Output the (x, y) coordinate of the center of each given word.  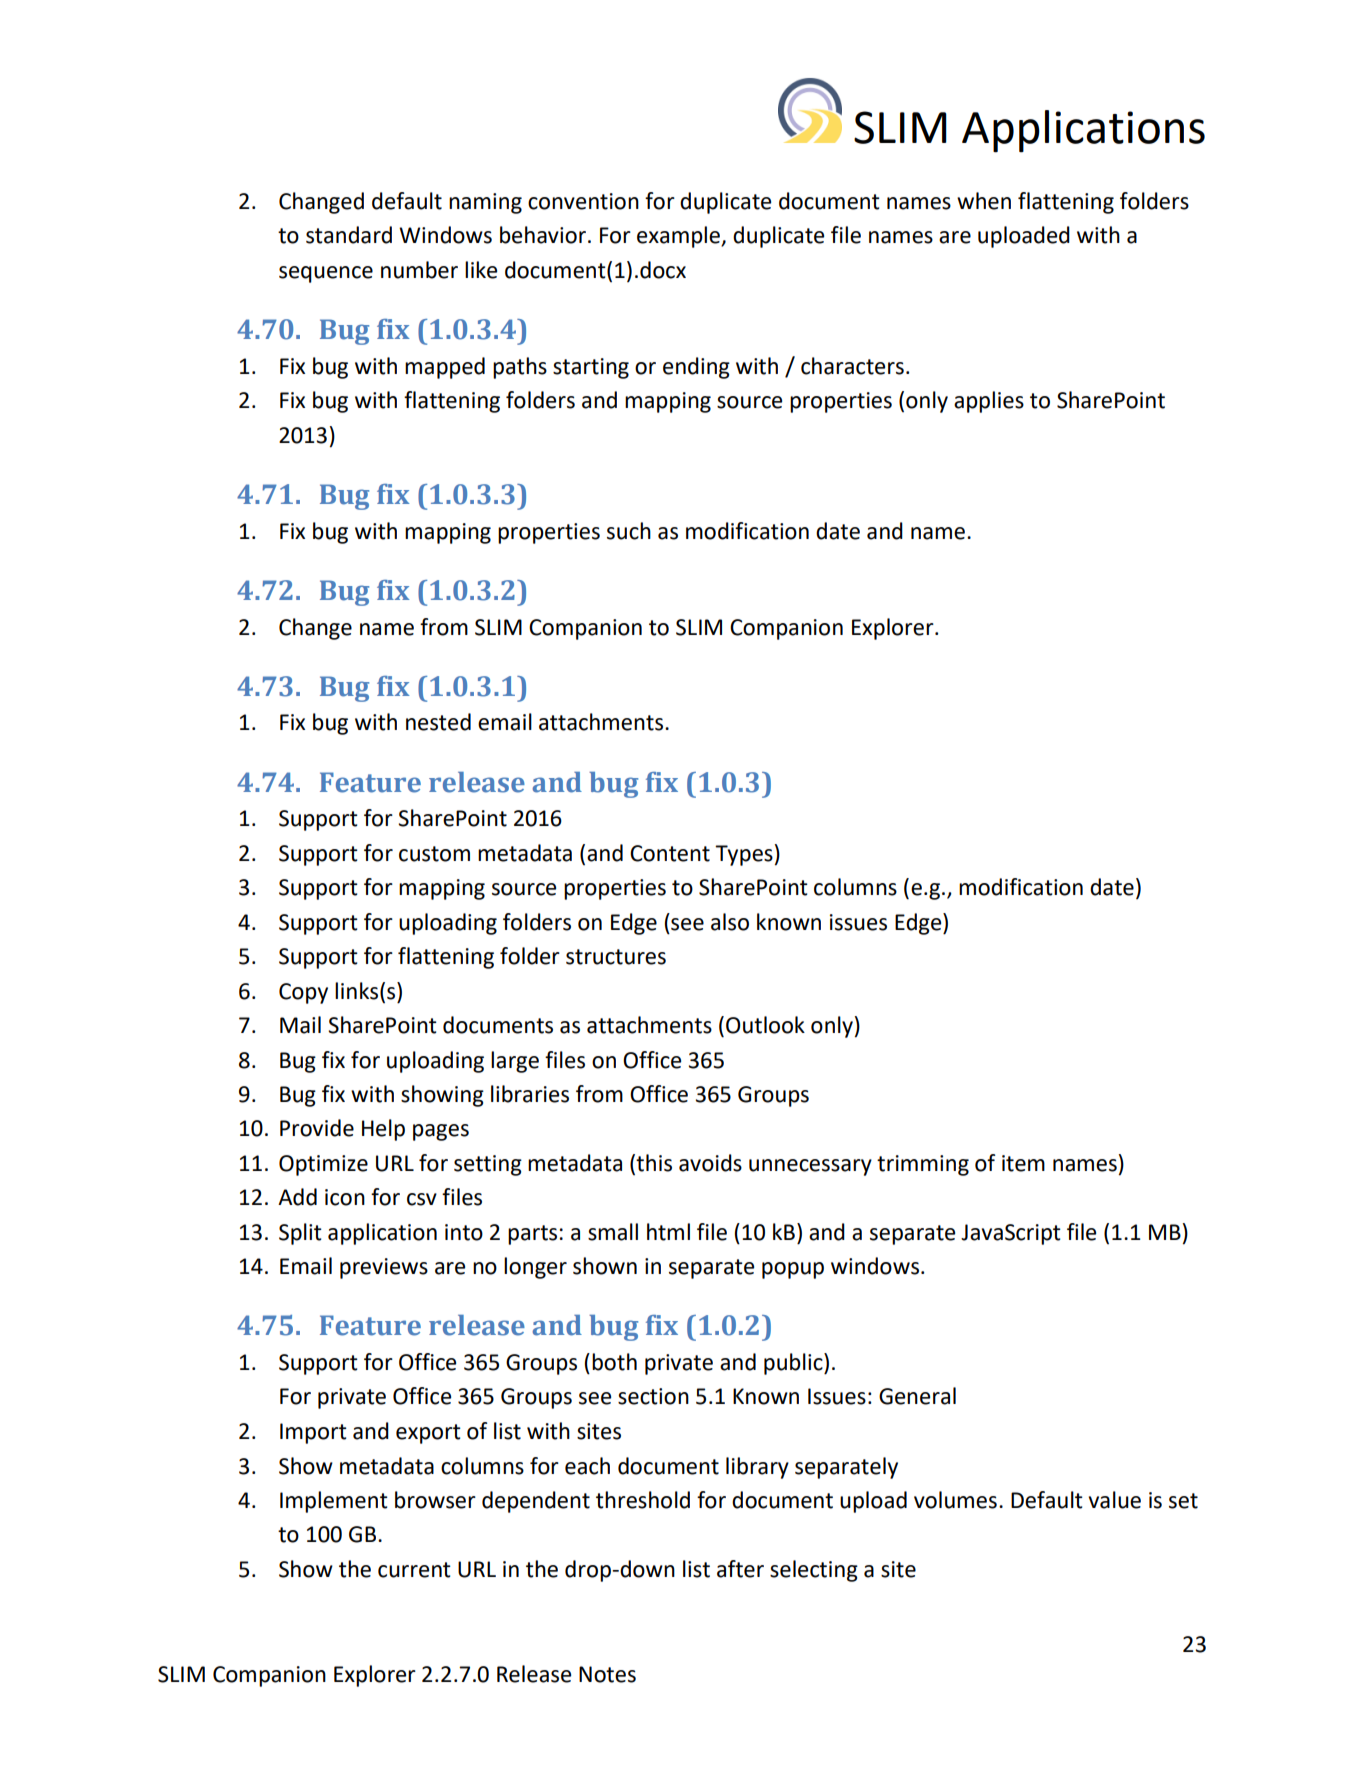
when (984, 201)
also (730, 922)
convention (583, 201)
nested (438, 722)
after (740, 1569)
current (414, 1570)
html (668, 1232)
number (419, 270)
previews (384, 1268)
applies (989, 402)
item (1023, 1163)
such (629, 531)
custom (434, 854)
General (917, 1396)
